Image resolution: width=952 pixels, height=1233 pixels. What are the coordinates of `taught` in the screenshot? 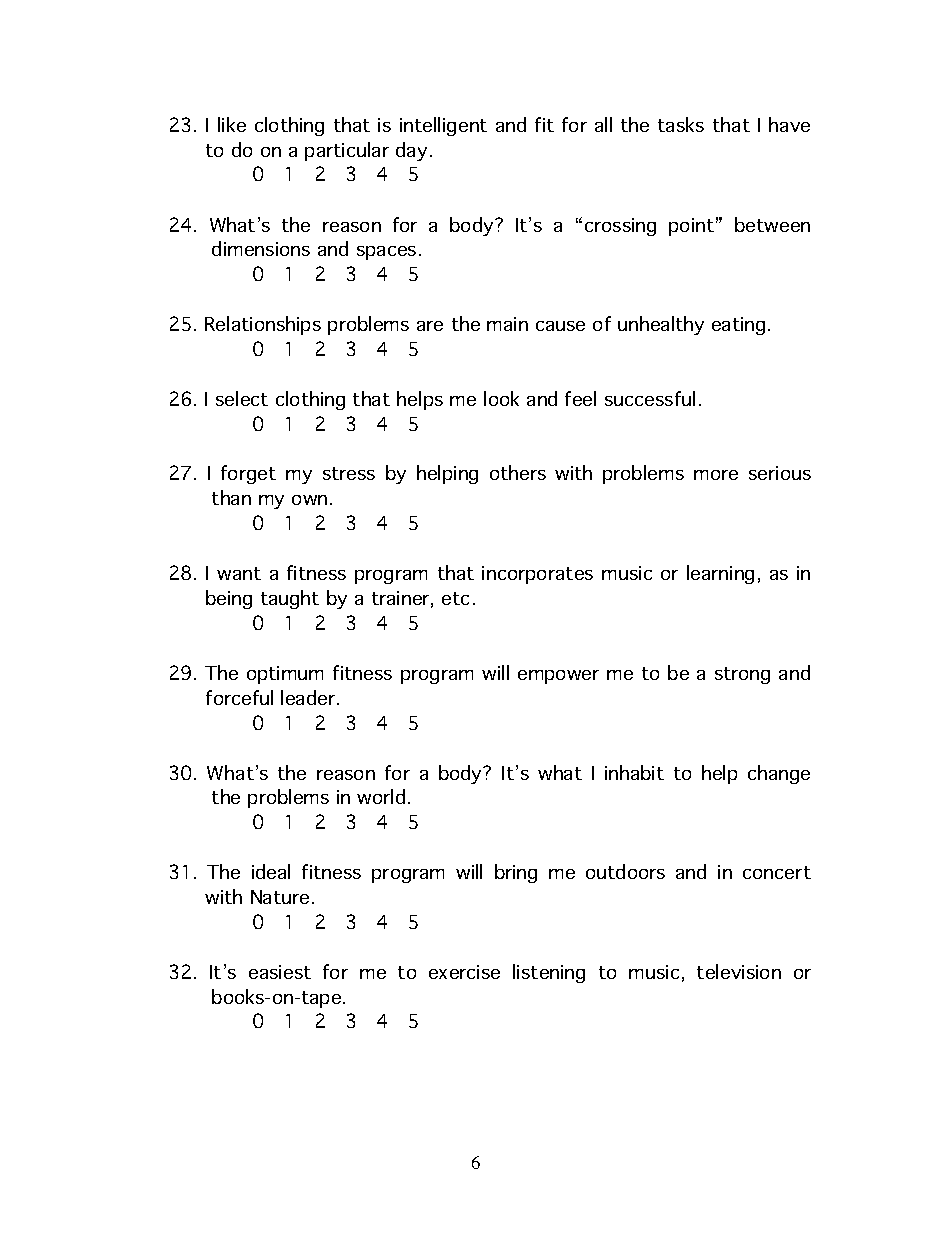 It's located at (290, 599).
